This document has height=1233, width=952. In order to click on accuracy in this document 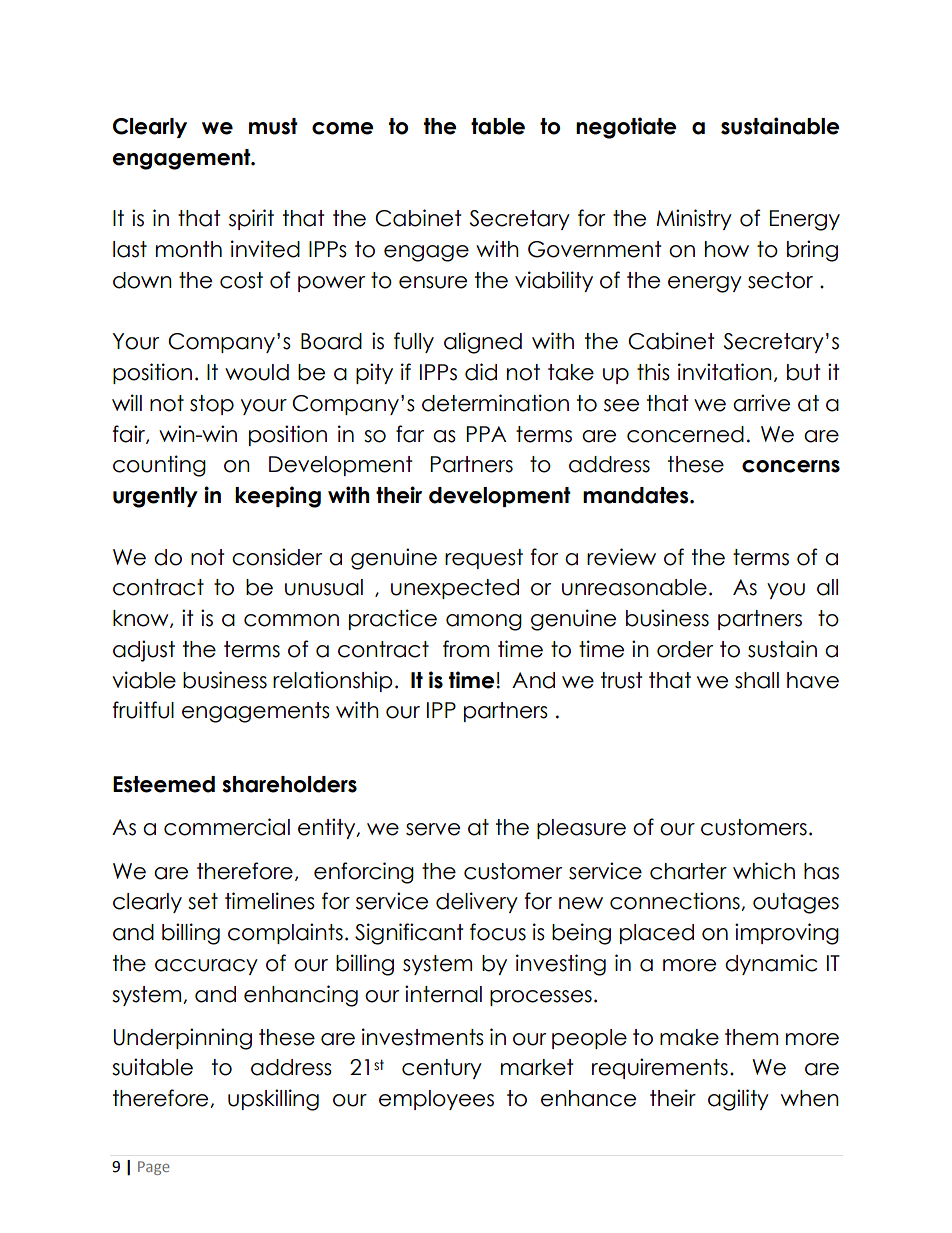, I will do `click(206, 967)`.
